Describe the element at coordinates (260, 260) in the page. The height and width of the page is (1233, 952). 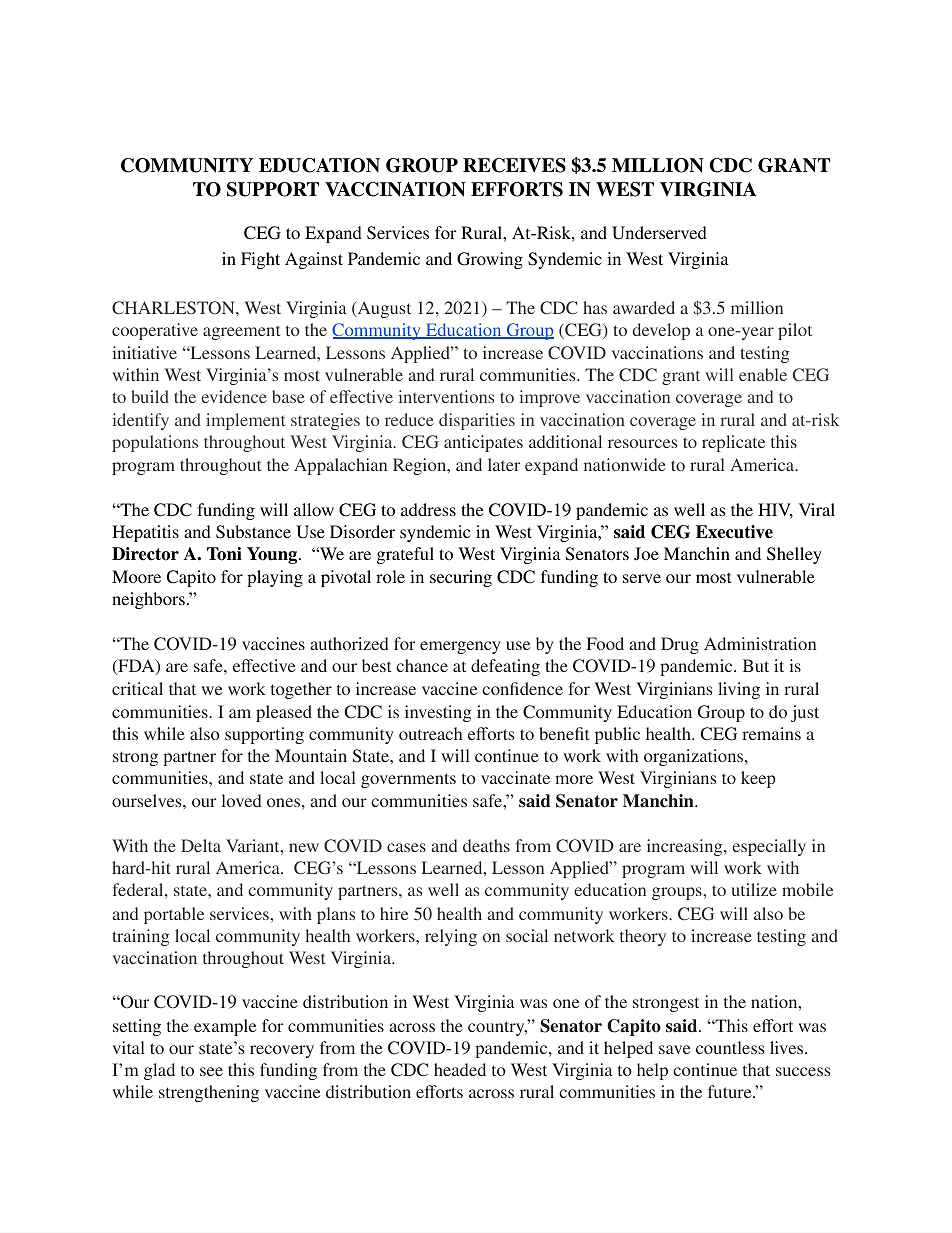
I see `Fight` at that location.
